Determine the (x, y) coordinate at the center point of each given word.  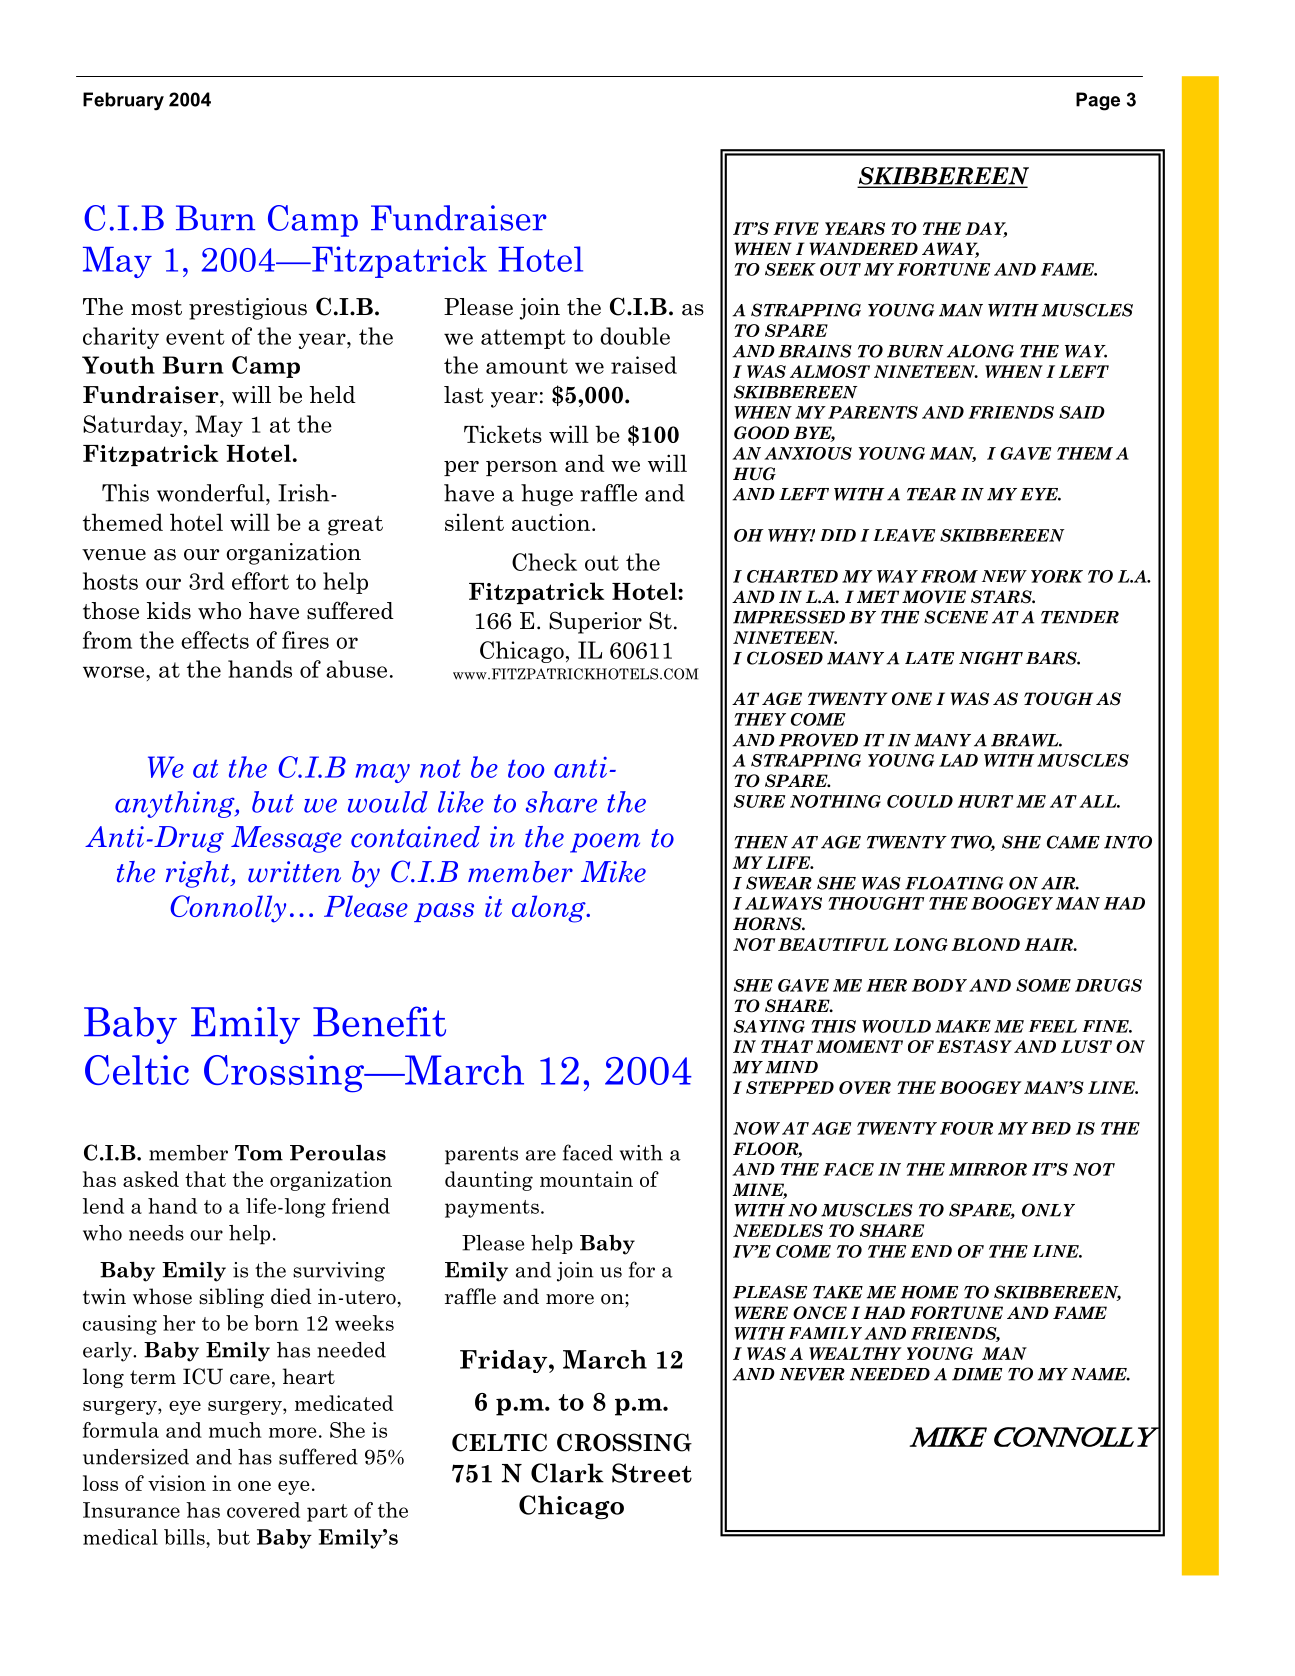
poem (605, 843)
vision (177, 1483)
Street (652, 1473)
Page (1098, 101)
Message (286, 839)
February (123, 101)
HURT (985, 801)
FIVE (796, 228)
